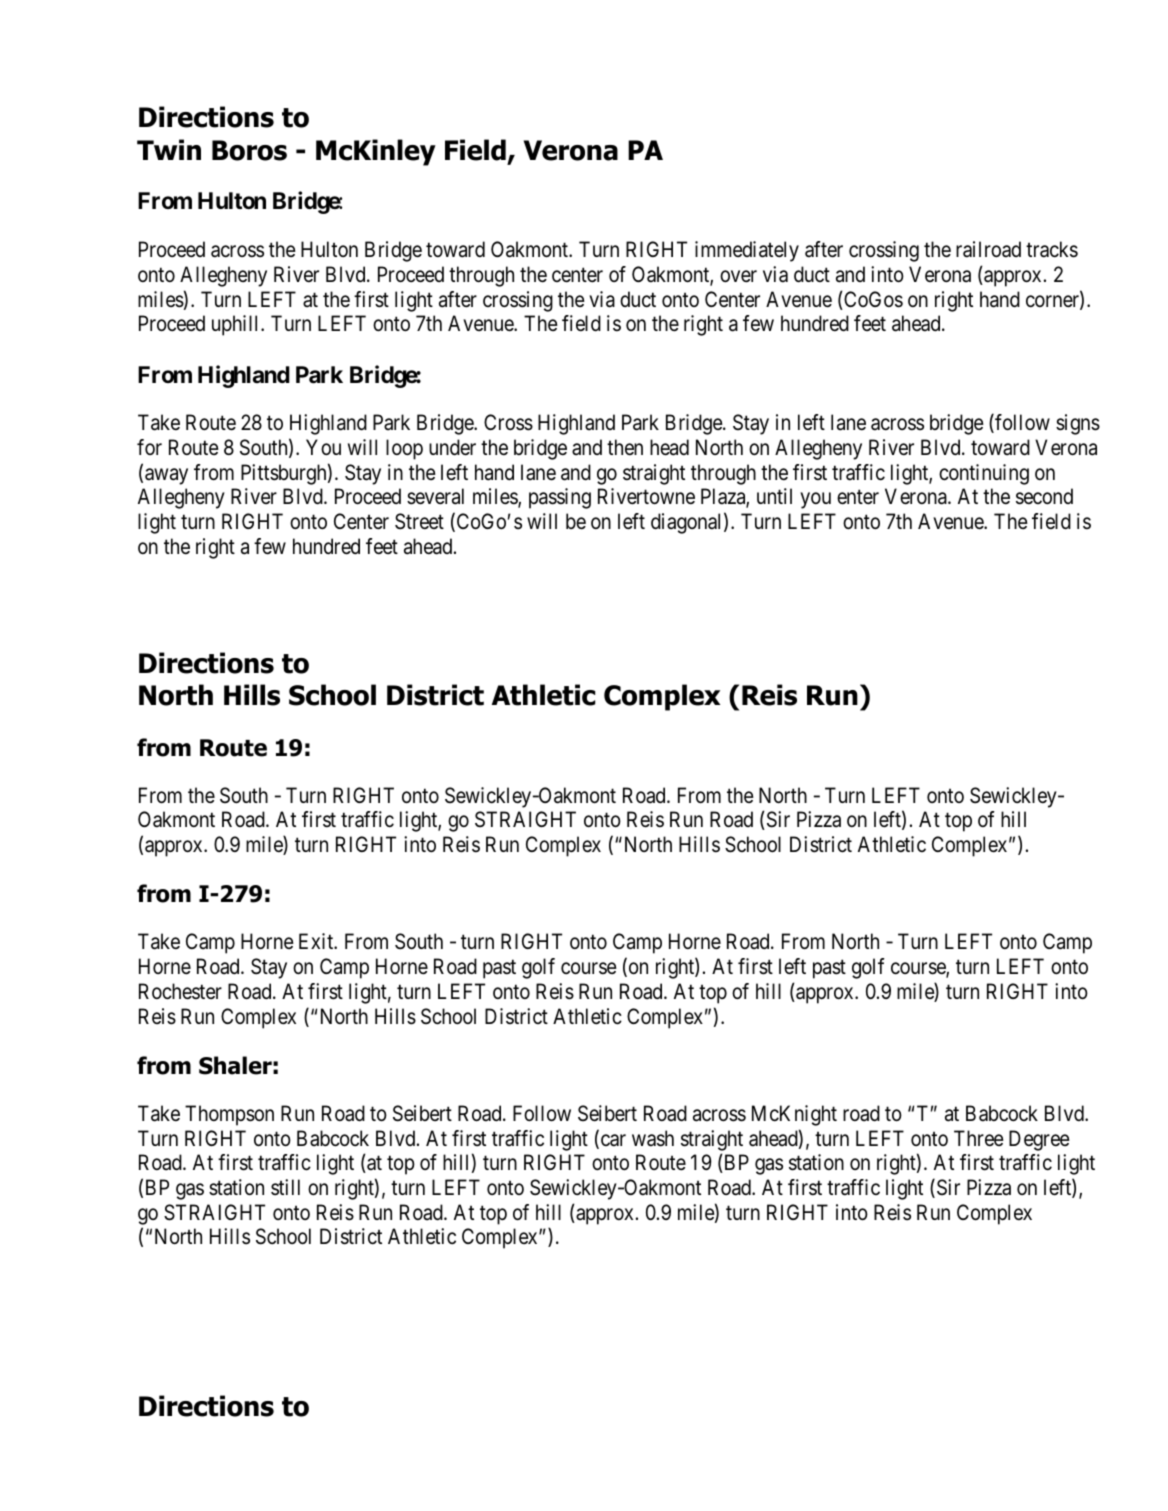  Describe the element at coordinates (317, 941) in the image. I see `Exit` at that location.
